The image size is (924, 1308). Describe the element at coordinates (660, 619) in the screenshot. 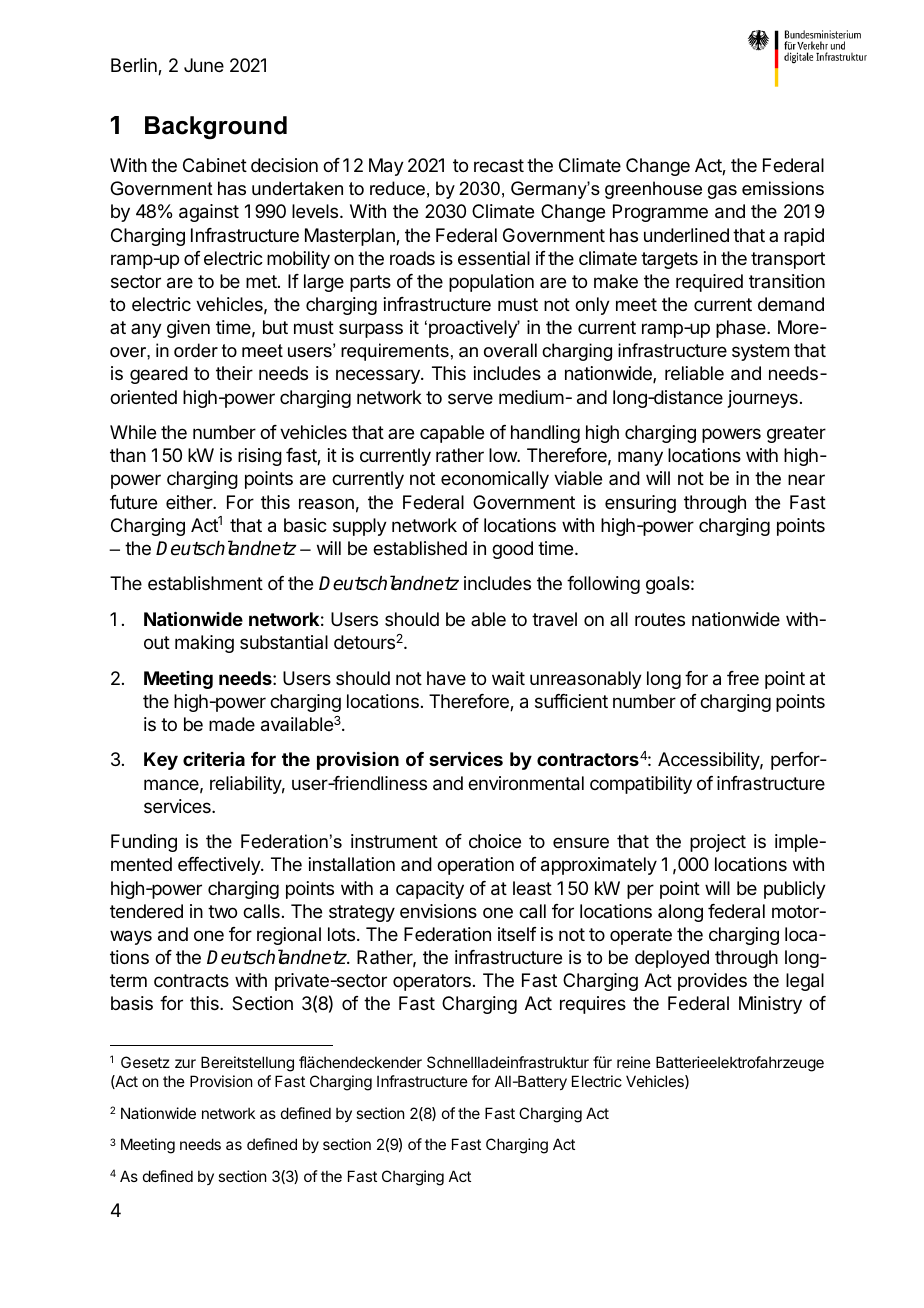

I see `routes` at that location.
